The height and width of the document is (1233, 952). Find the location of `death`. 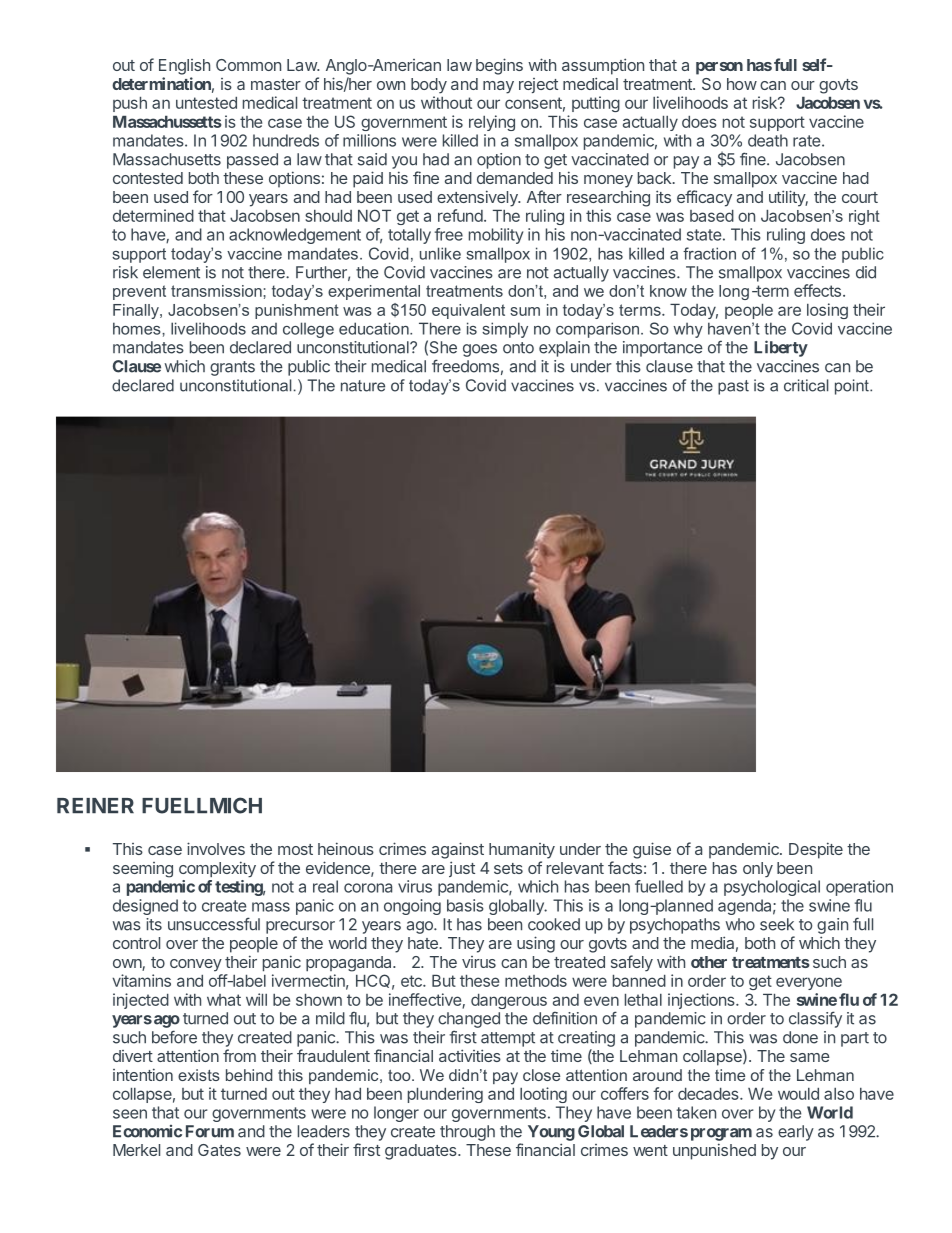

death is located at coordinates (768, 140).
